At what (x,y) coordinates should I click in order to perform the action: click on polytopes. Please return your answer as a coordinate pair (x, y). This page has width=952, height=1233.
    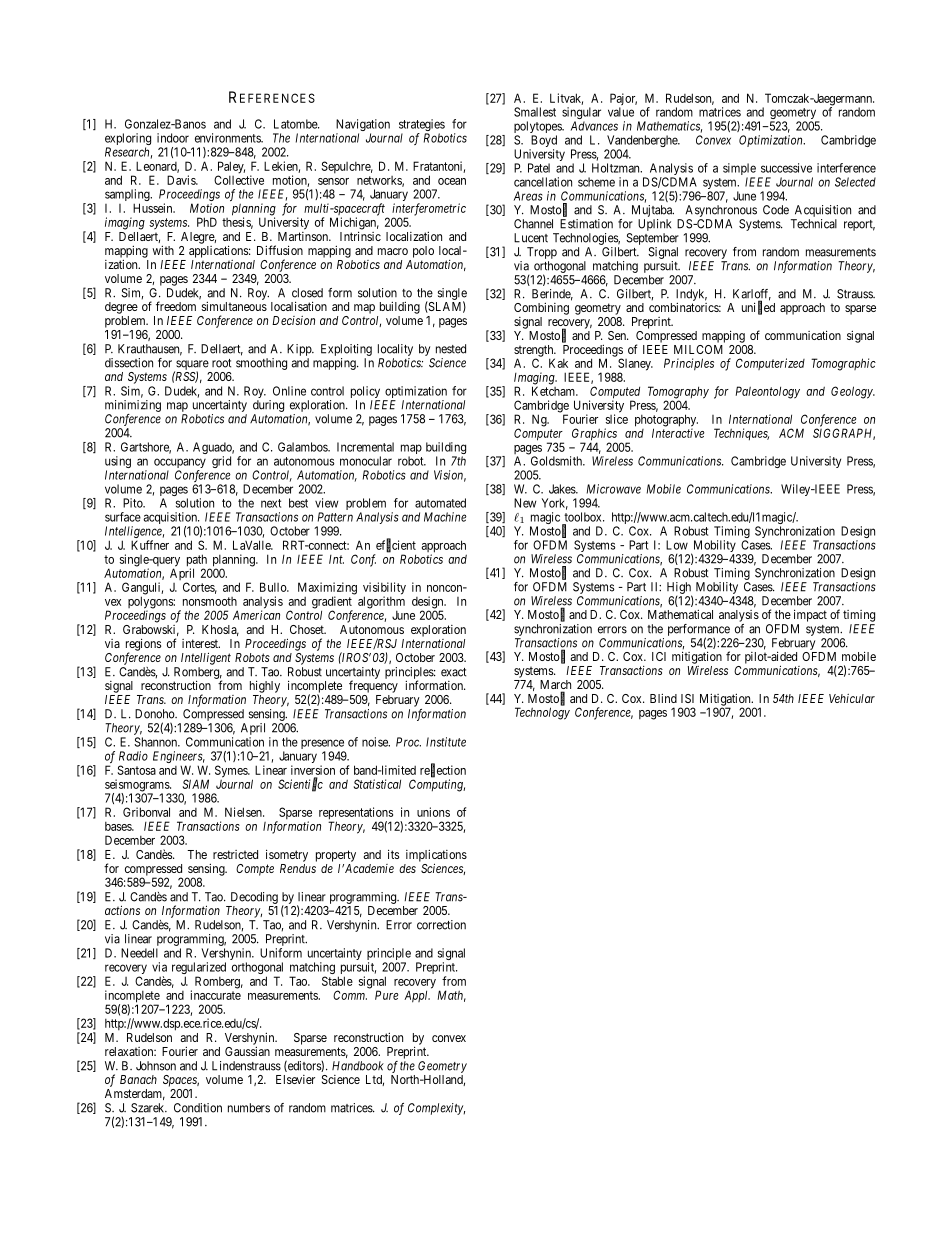
    Looking at the image, I should click on (538, 128).
